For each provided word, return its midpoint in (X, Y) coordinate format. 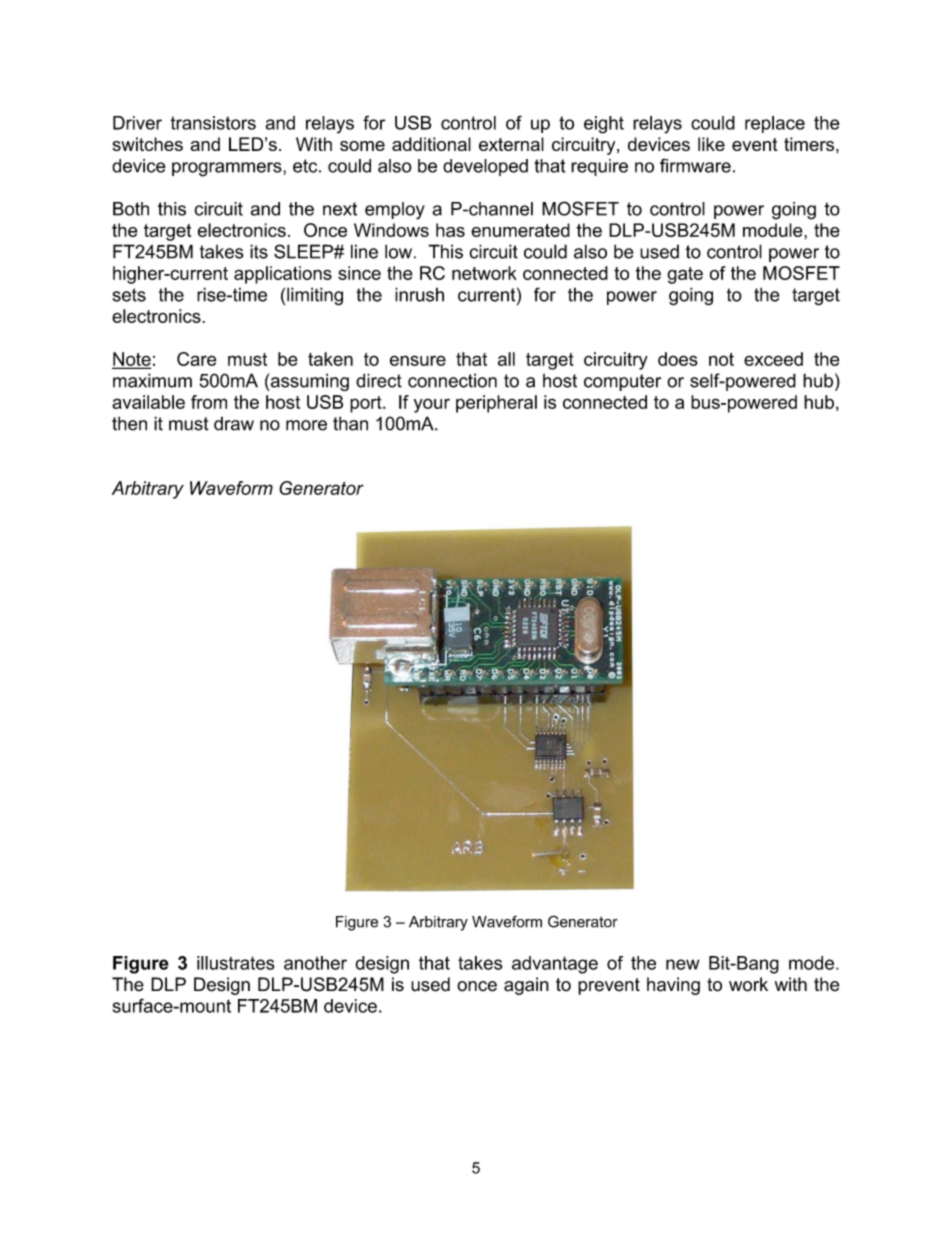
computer (622, 382)
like (711, 144)
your (432, 405)
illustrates (236, 963)
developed (485, 167)
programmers (228, 169)
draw (234, 423)
